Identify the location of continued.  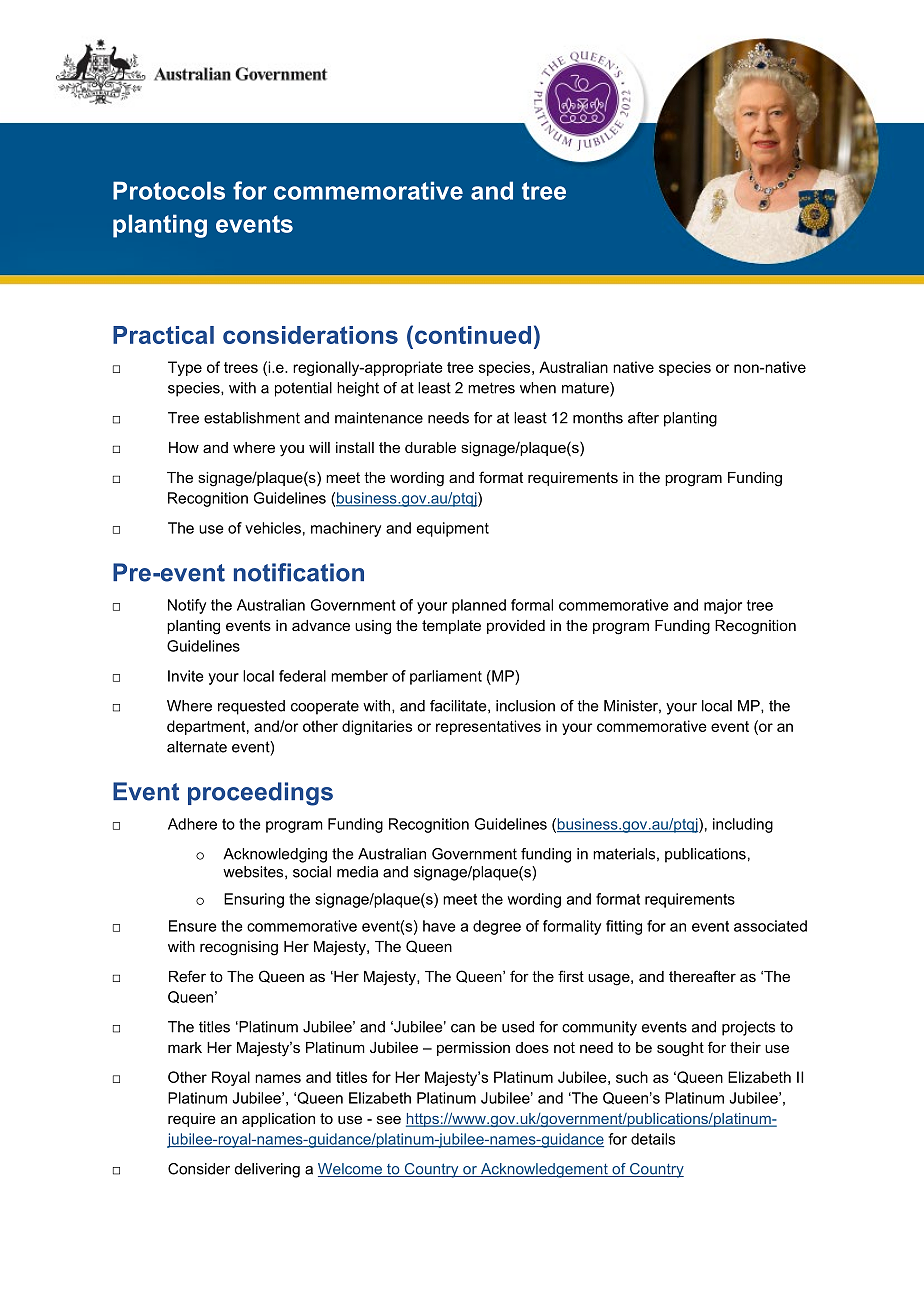
(471, 334).
